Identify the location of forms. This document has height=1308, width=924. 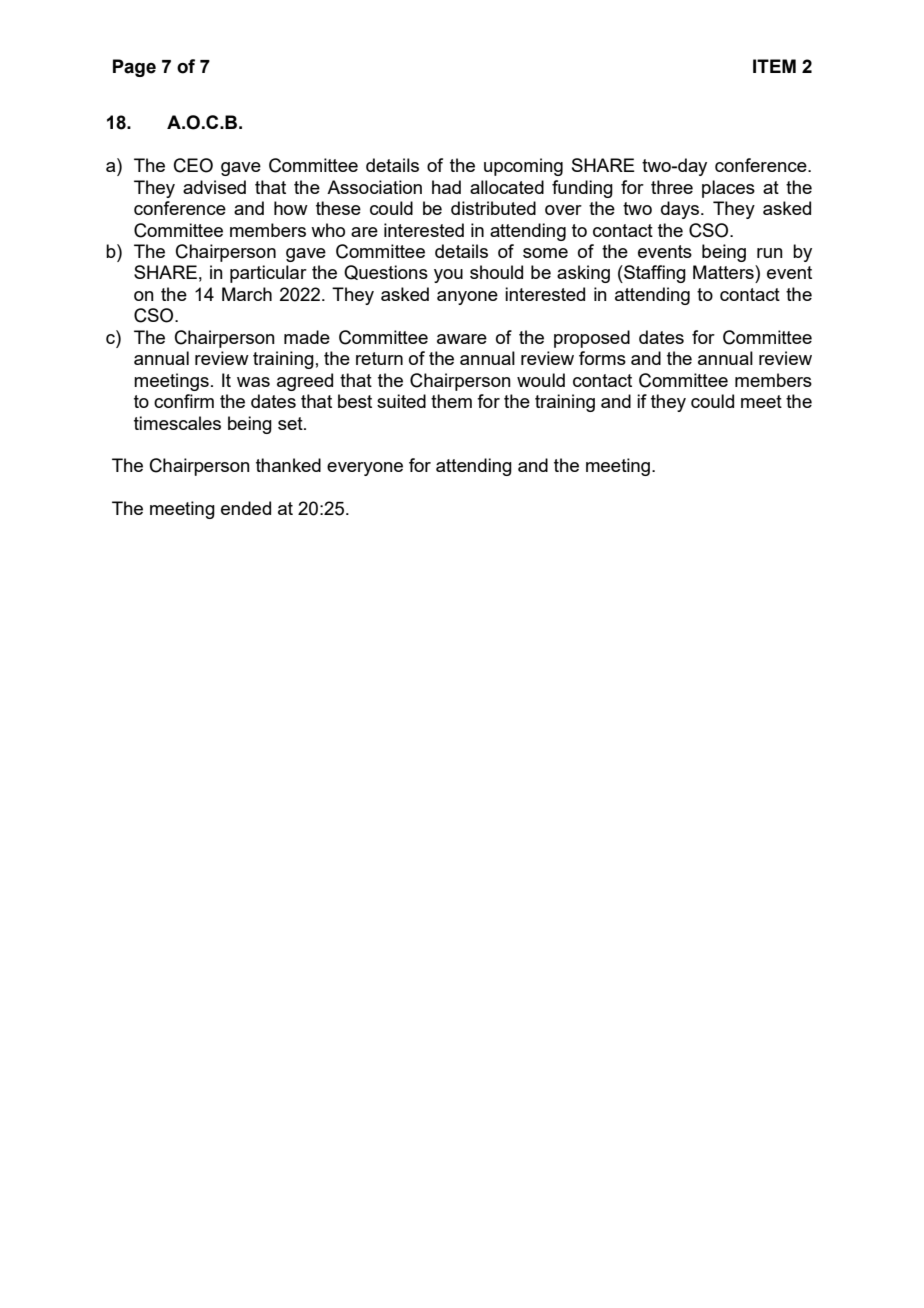
(602, 358).
